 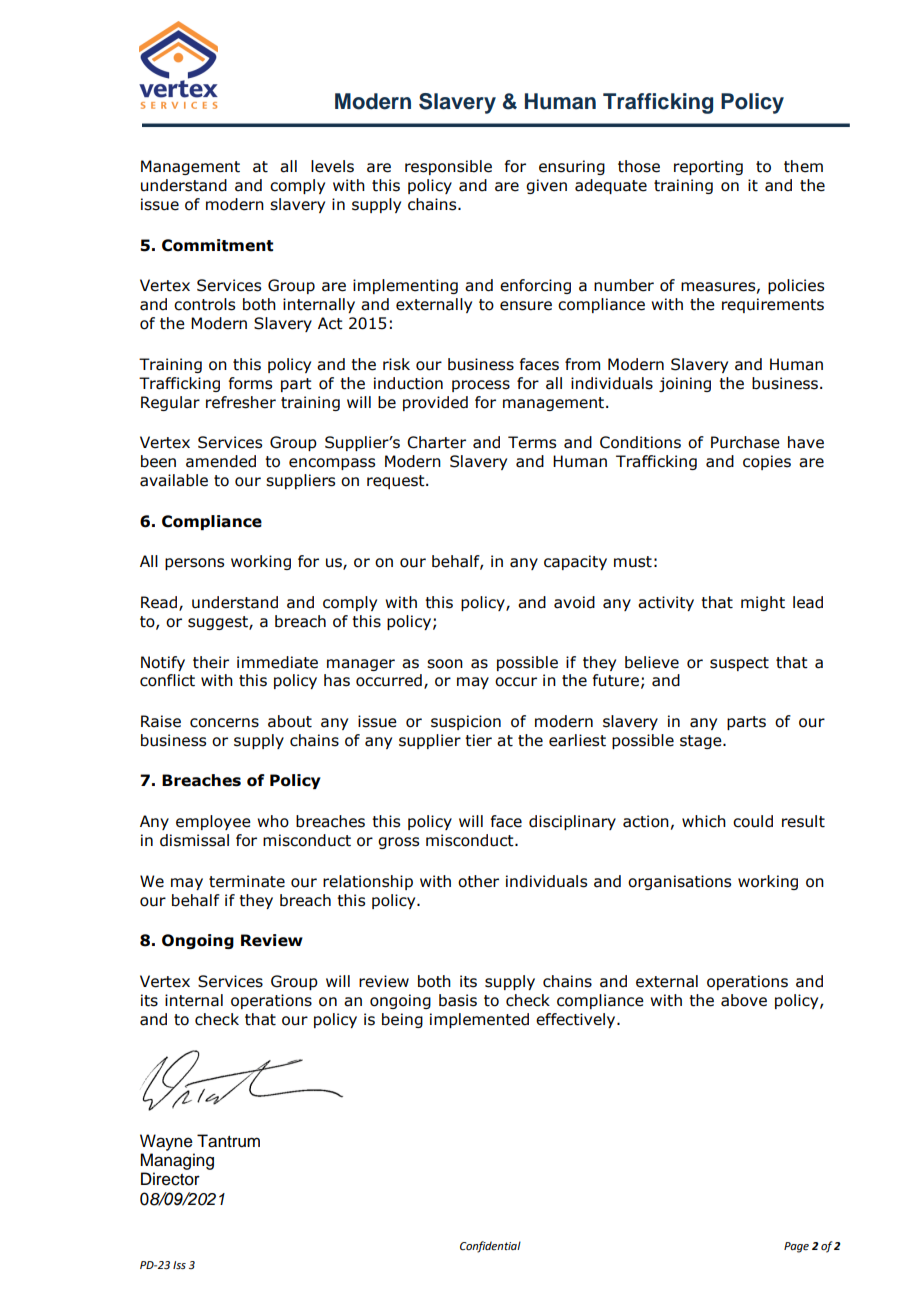 I want to click on reporting, so click(x=708, y=167).
